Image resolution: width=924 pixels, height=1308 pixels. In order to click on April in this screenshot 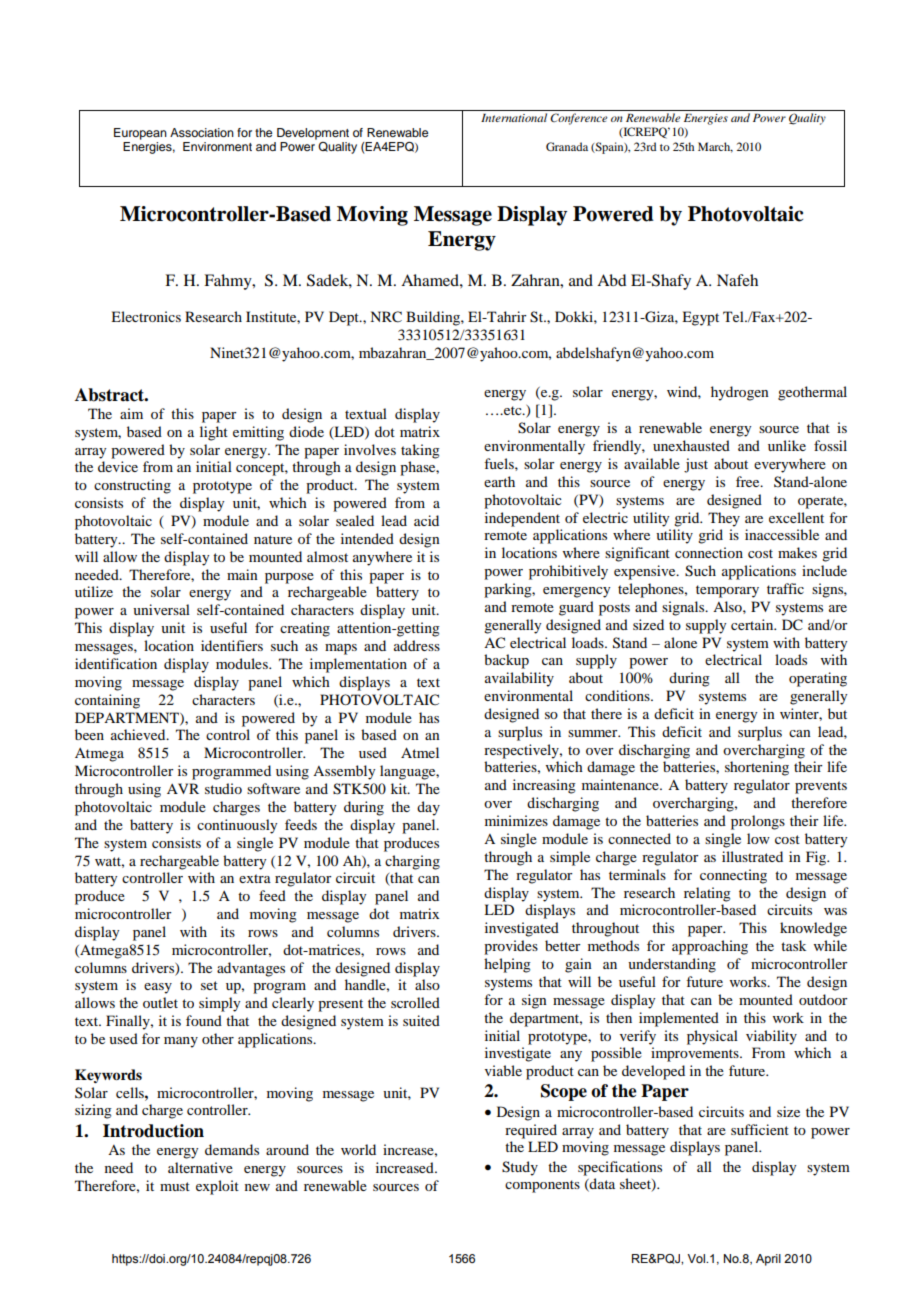, I will do `click(768, 1260)`.
